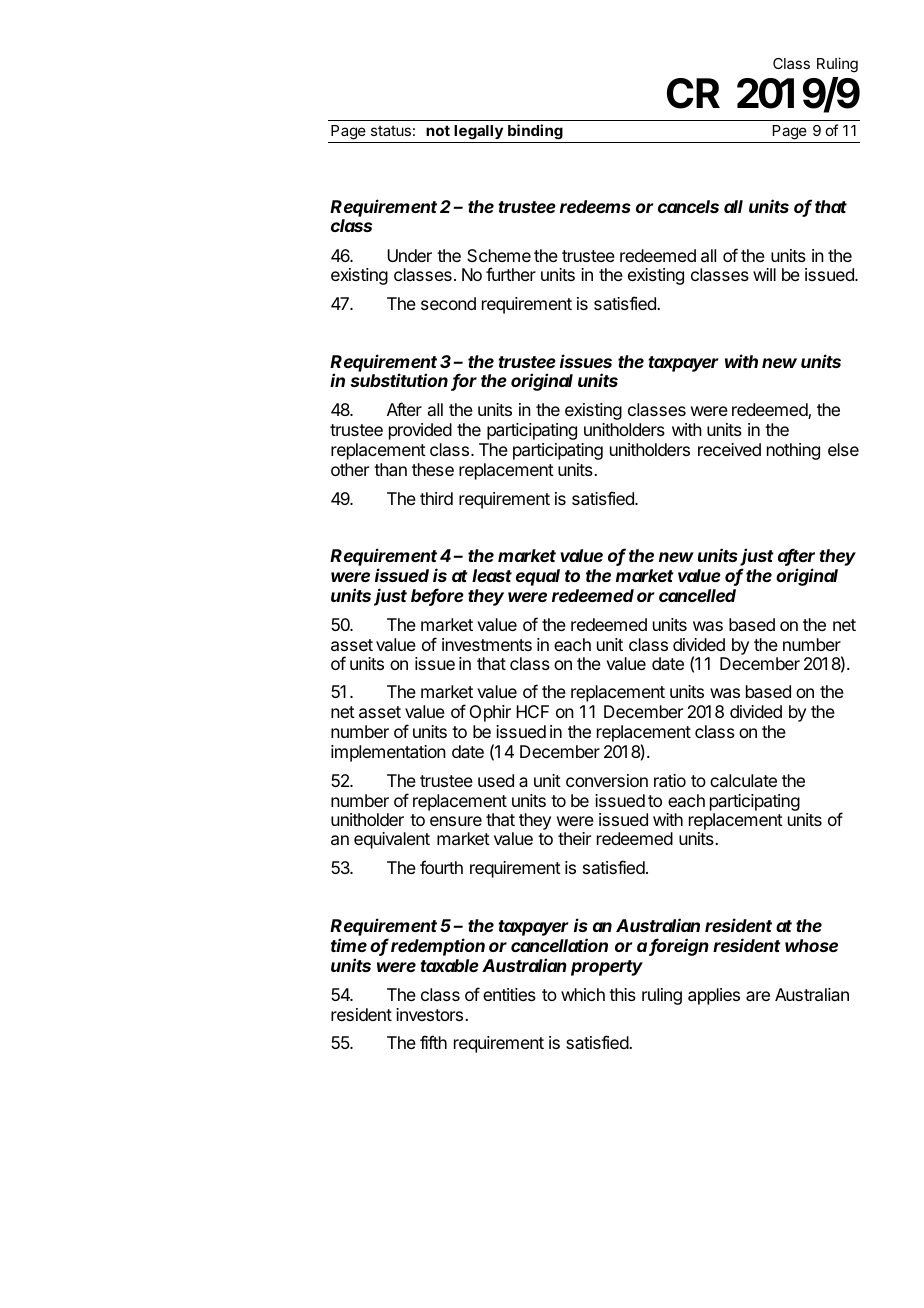 The height and width of the page is (1308, 924). Describe the element at coordinates (743, 780) in the page. I see `calculate` at that location.
